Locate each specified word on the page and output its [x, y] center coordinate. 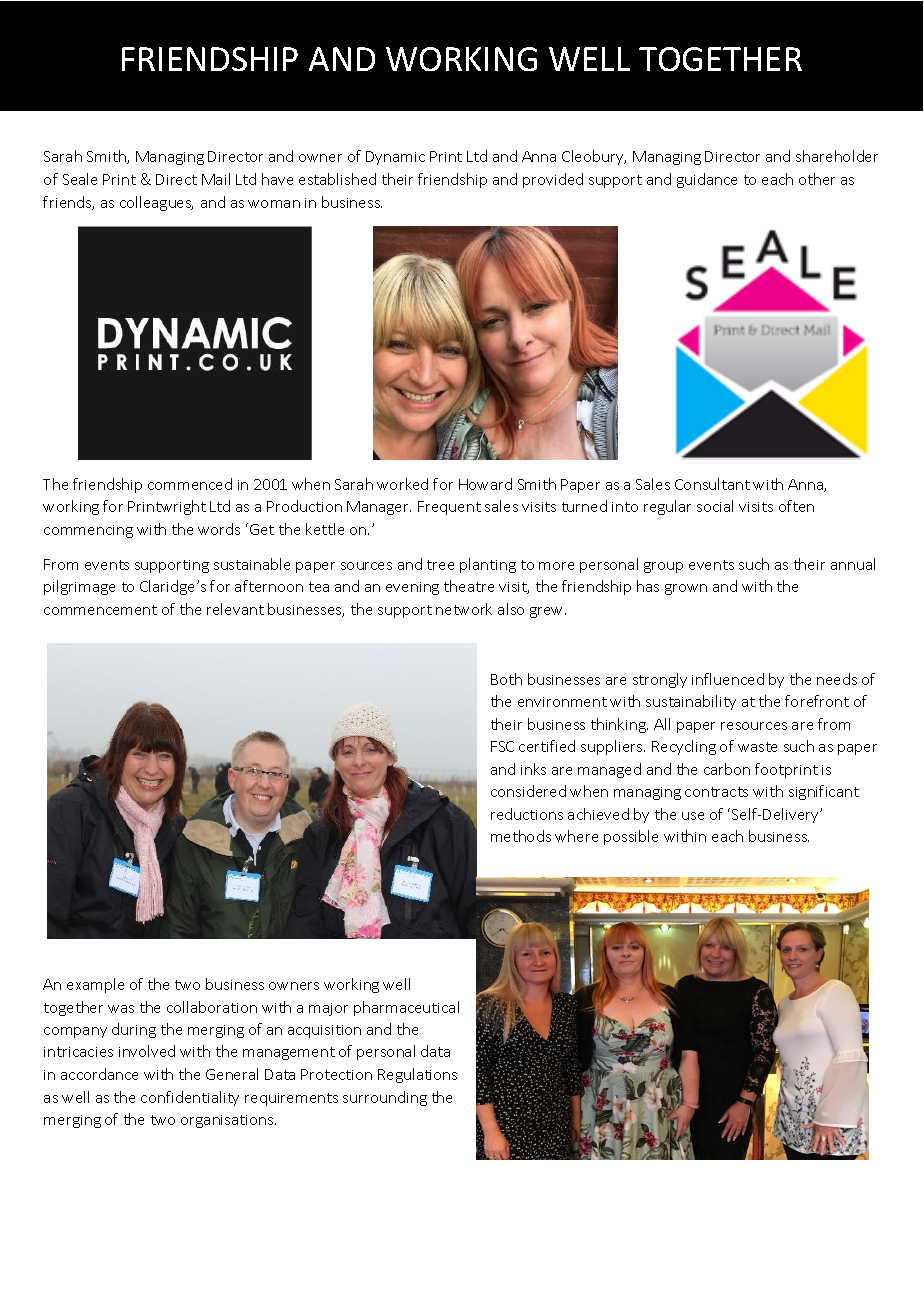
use [693, 816]
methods [521, 836]
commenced [190, 484]
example [95, 985]
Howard [485, 484]
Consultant [712, 484]
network [464, 609]
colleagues [156, 203]
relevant [235, 609]
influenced [728, 679]
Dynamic [395, 158]
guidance [707, 180]
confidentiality [190, 1098]
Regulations [417, 1075]
